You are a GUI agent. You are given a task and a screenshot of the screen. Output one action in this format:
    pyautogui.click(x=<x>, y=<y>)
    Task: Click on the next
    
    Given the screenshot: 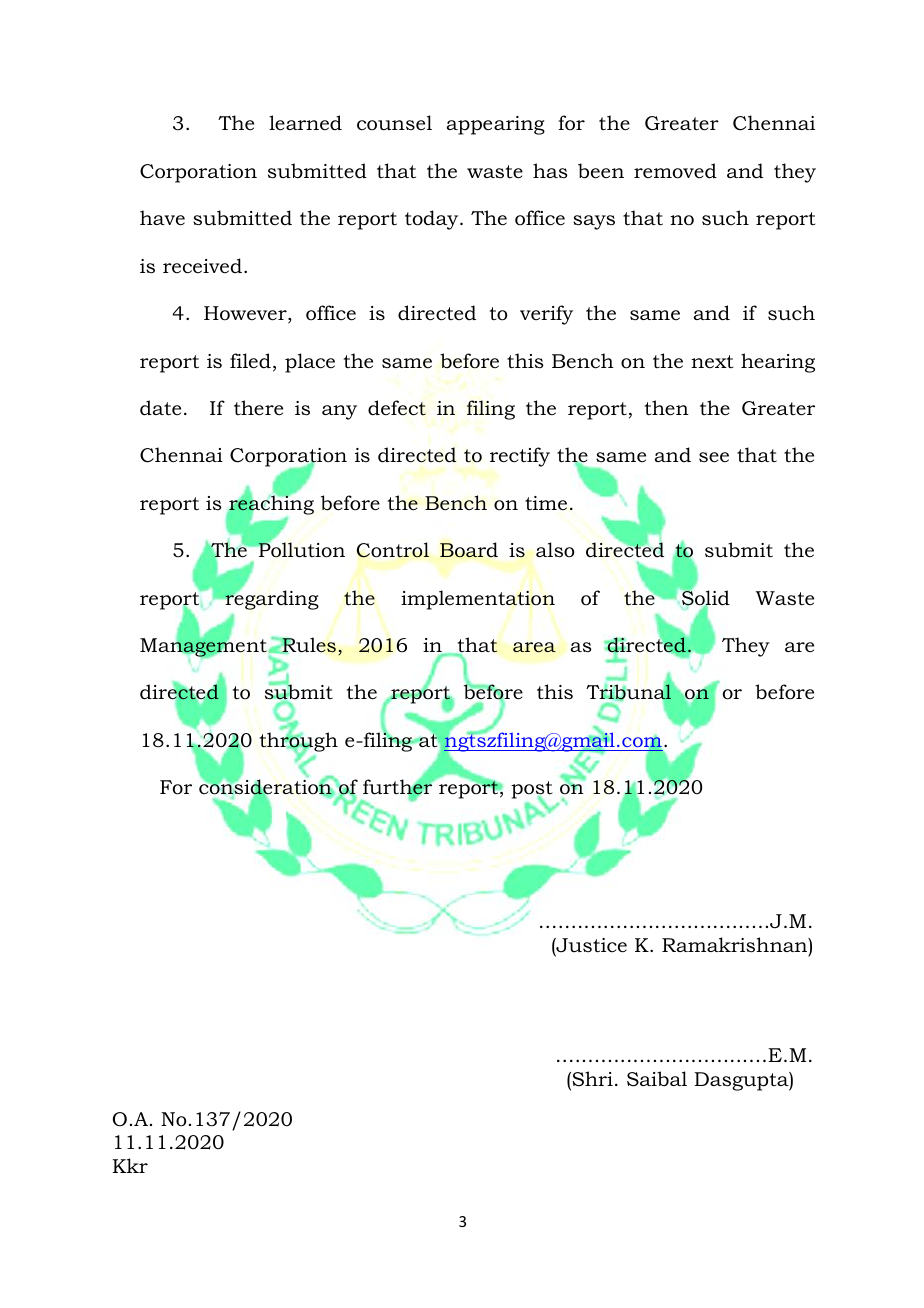 What is the action you would take?
    pyautogui.click(x=712, y=362)
